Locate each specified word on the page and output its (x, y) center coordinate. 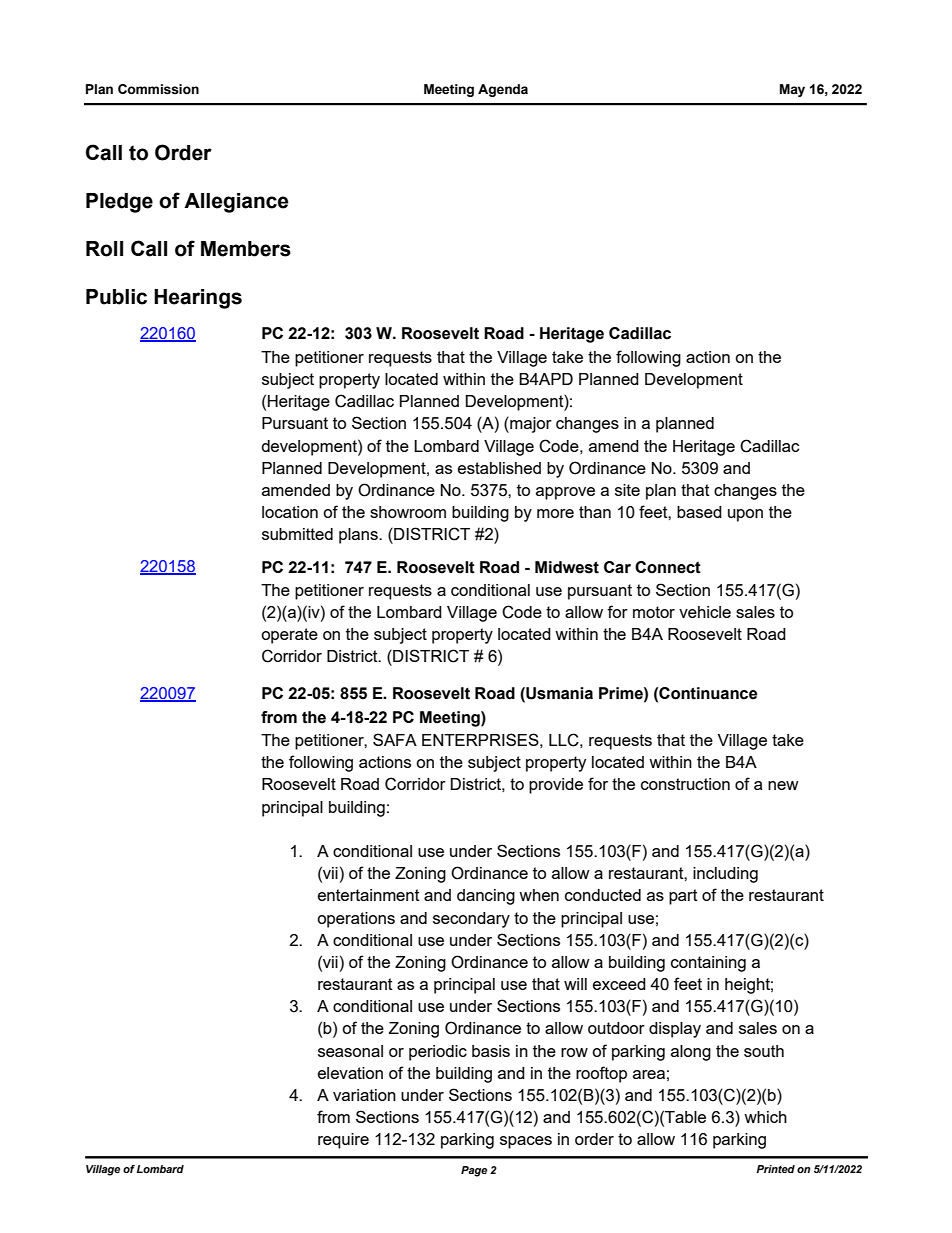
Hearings (198, 299)
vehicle (705, 612)
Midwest (567, 567)
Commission (158, 89)
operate (289, 636)
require (343, 1141)
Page (474, 1171)
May (792, 90)
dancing (486, 897)
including (725, 875)
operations (356, 920)
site (627, 490)
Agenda (503, 90)
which (765, 1117)
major (530, 425)
